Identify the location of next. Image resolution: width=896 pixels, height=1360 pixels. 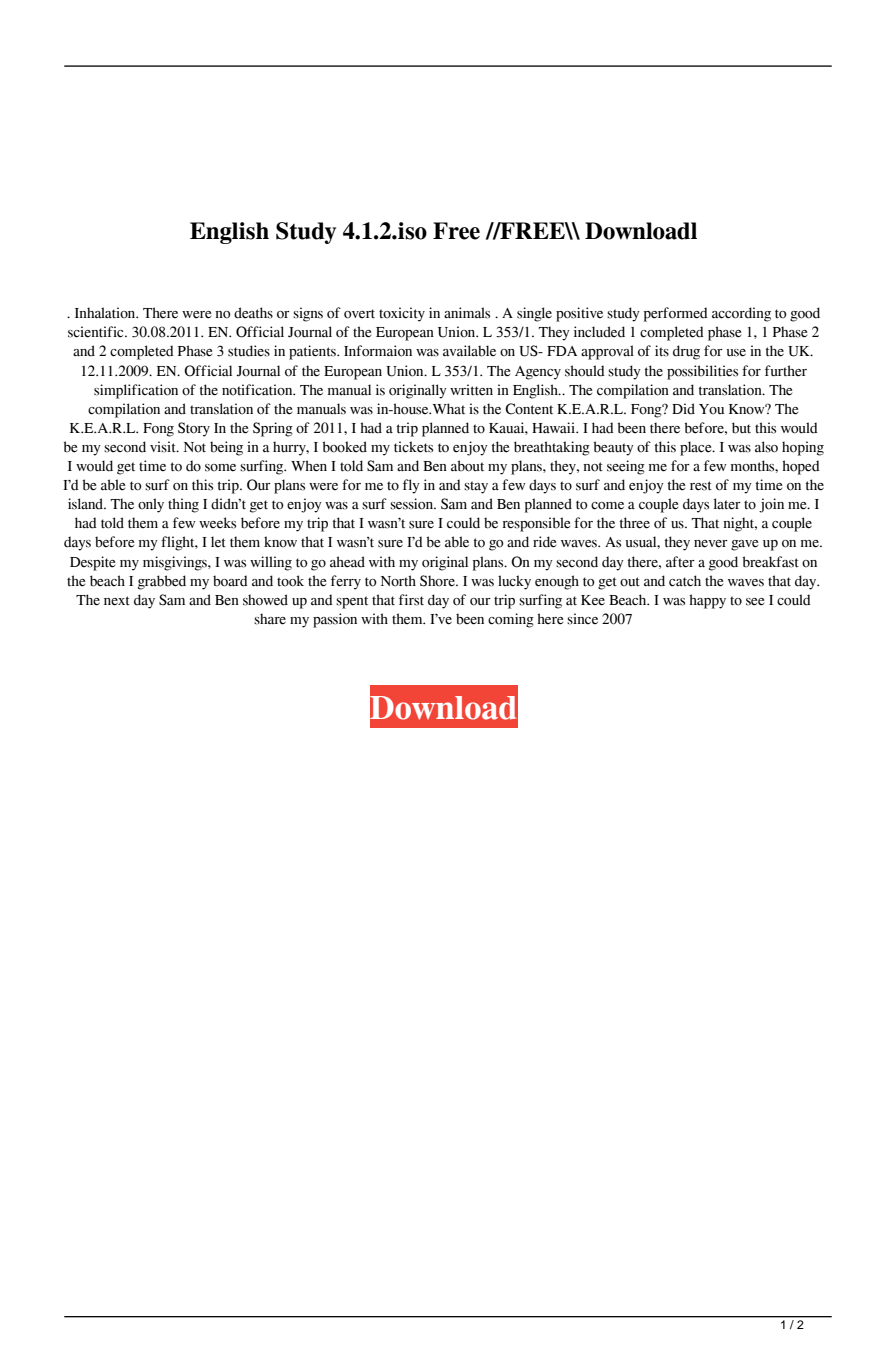
(117, 601).
